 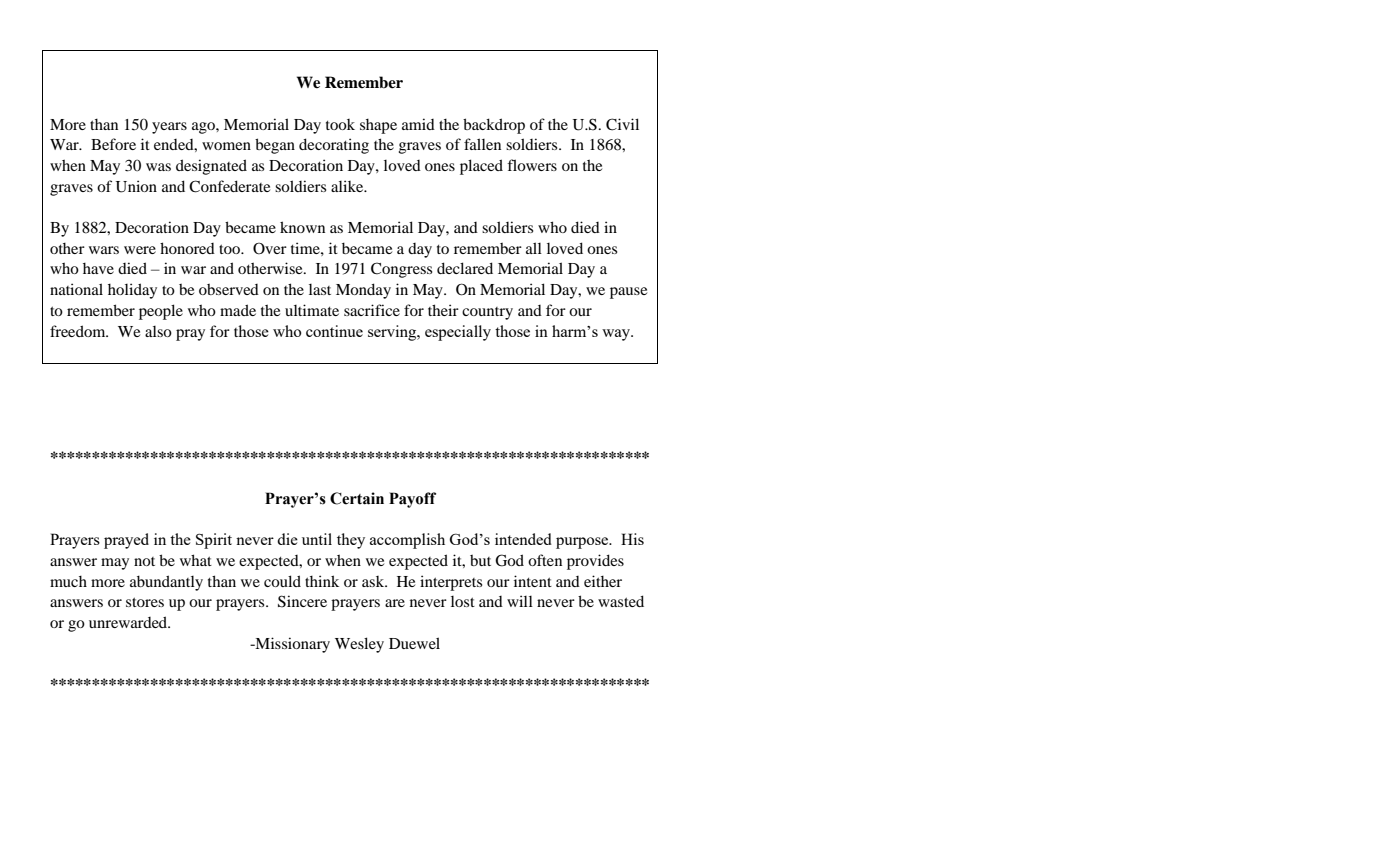 I want to click on Before, so click(x=113, y=144).
